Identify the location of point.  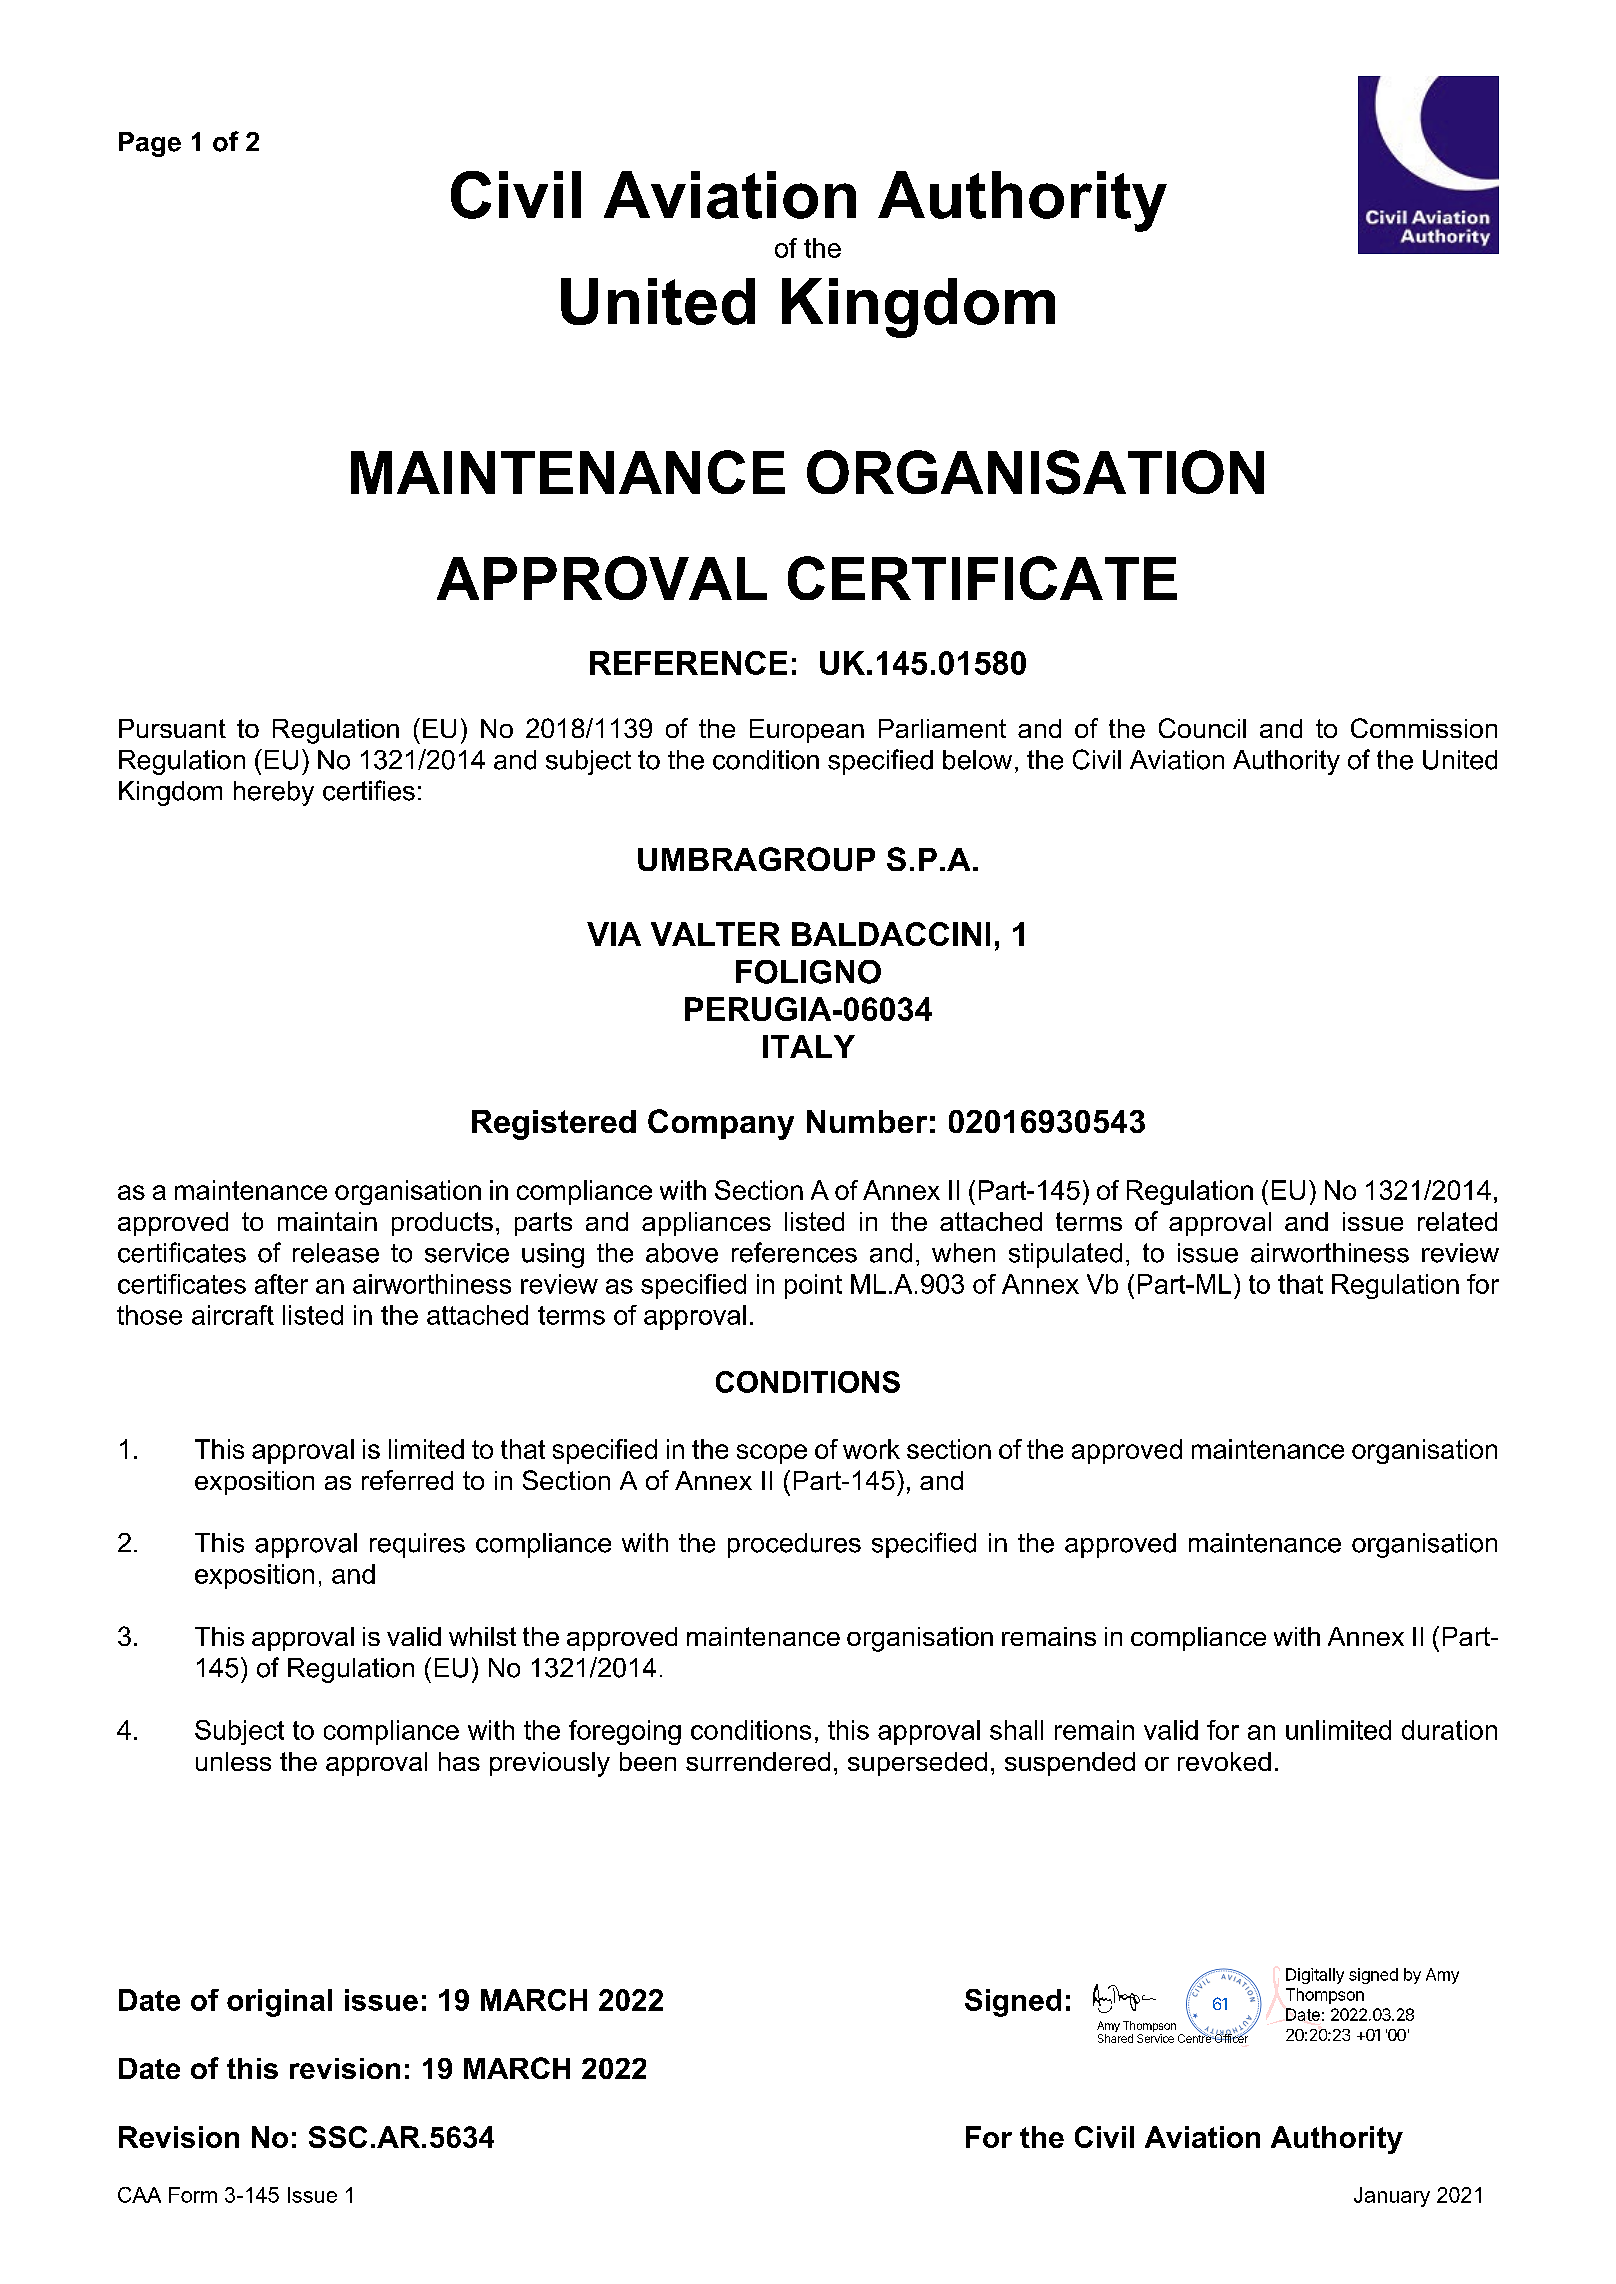
(813, 1286).
